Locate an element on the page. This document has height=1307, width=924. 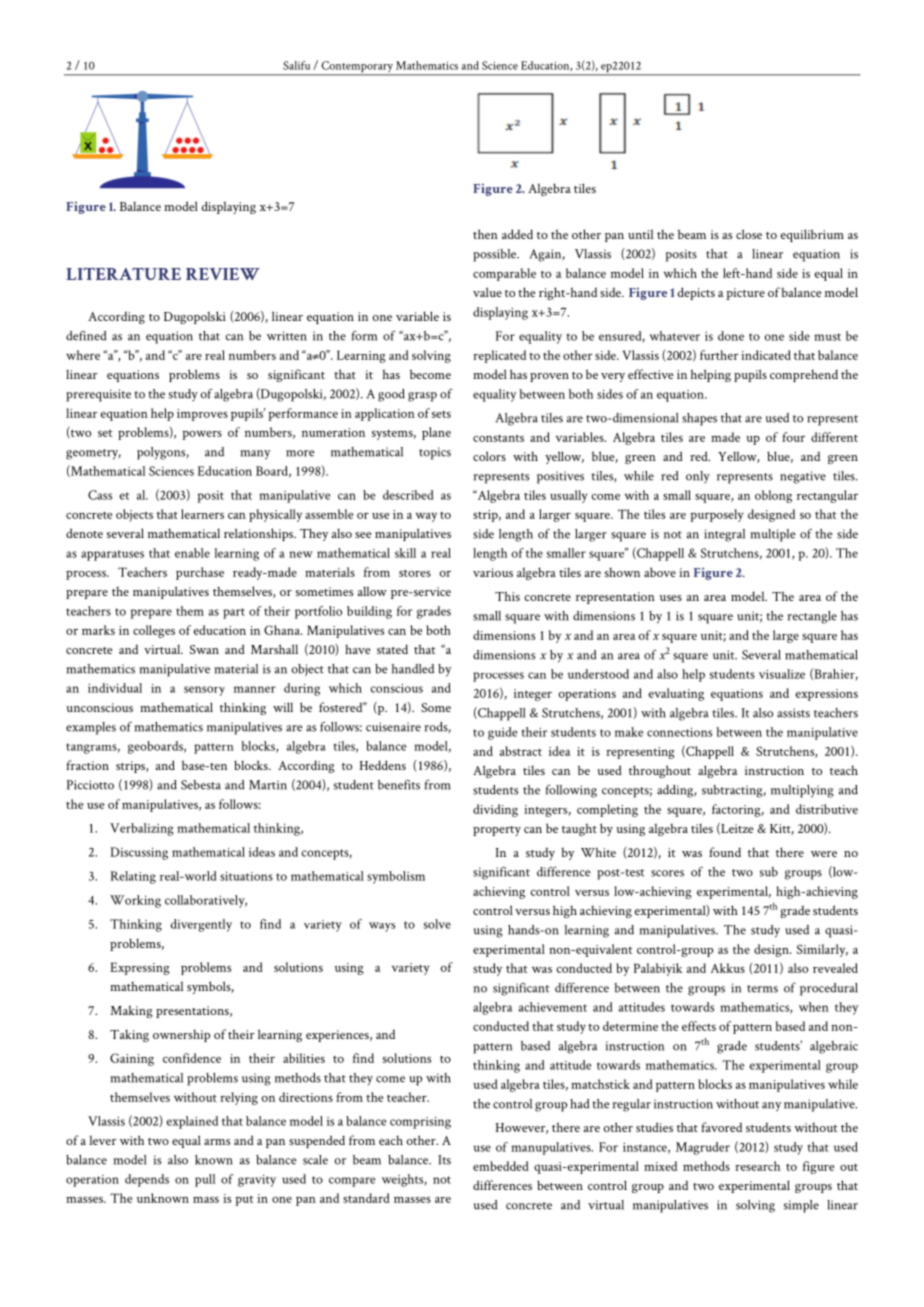
stated is located at coordinates (392, 649).
